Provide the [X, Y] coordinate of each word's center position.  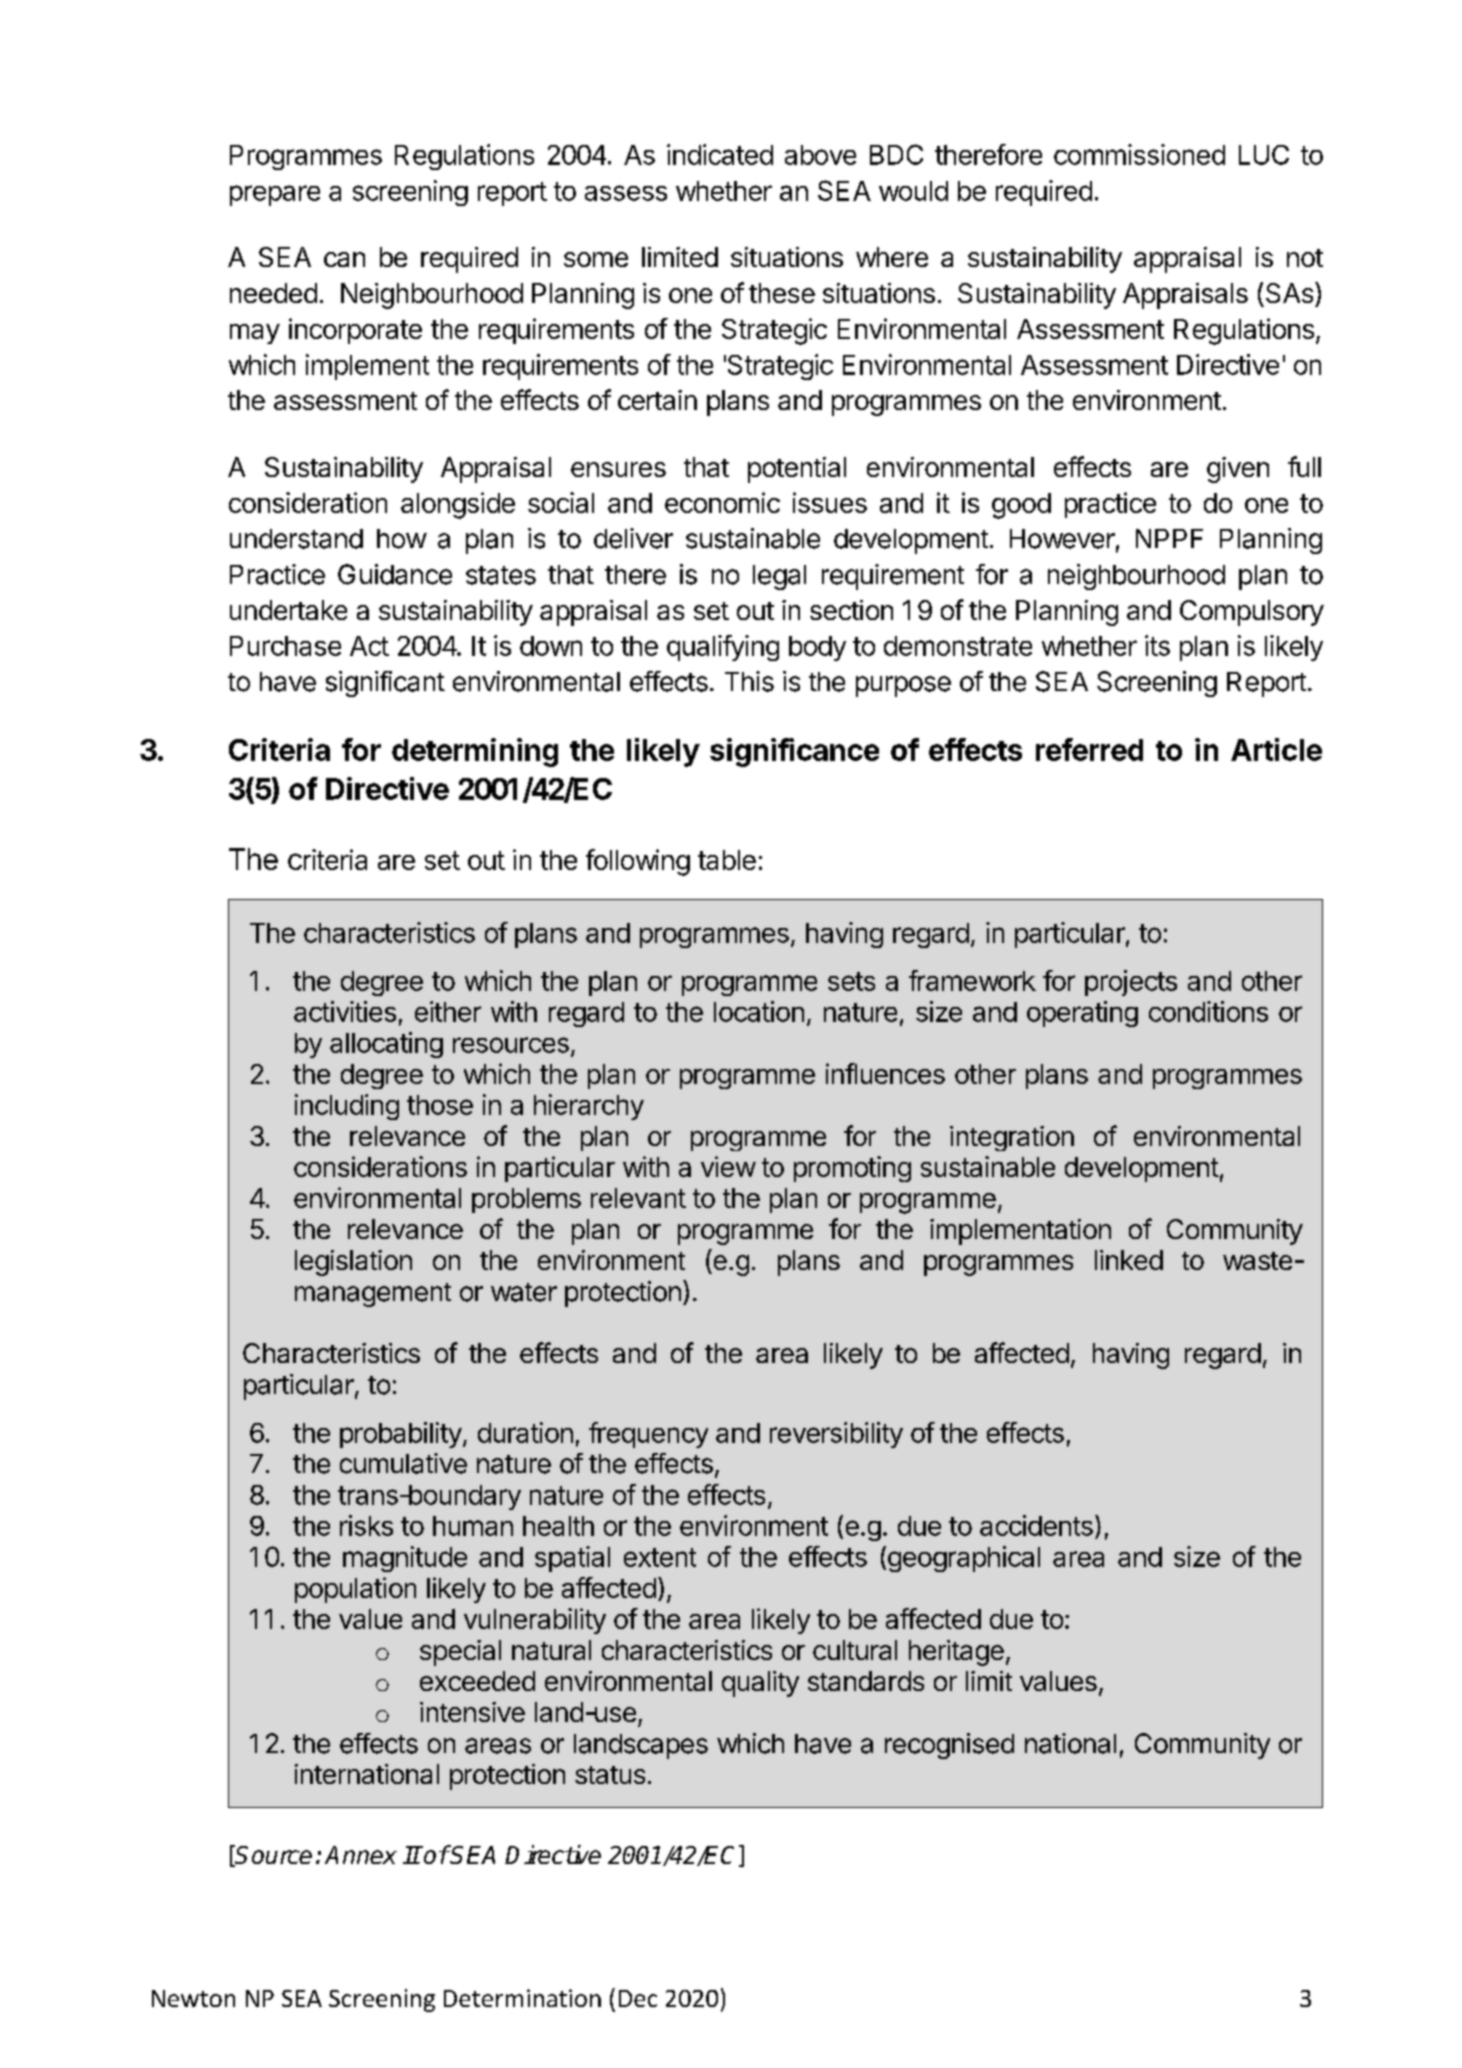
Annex [361, 1855]
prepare [275, 195]
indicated [720, 154]
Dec [638, 1998]
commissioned [1139, 154]
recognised [949, 1746]
